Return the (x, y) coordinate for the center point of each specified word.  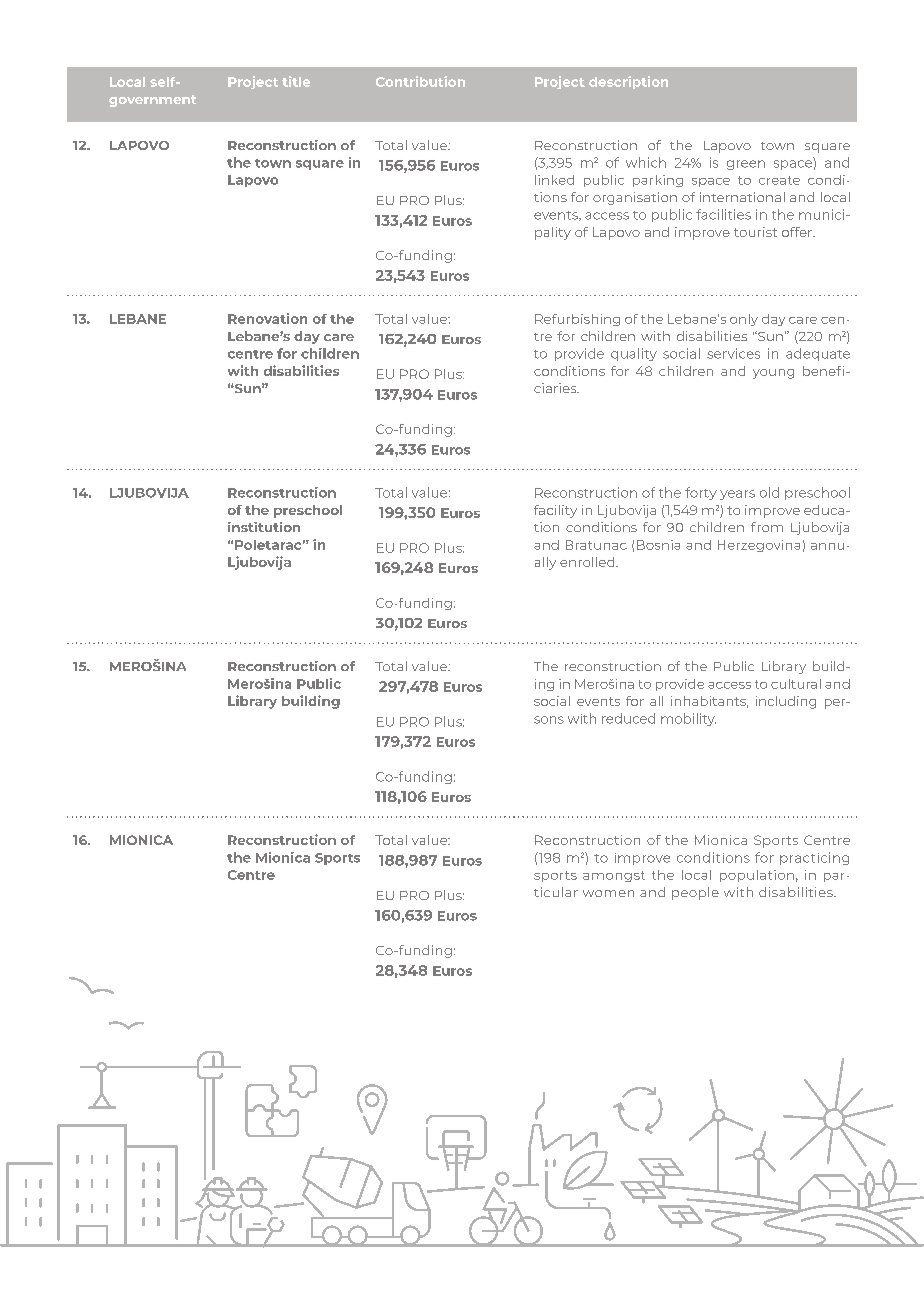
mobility (688, 719)
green (746, 165)
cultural (796, 684)
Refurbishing (577, 320)
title (296, 81)
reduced (628, 718)
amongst (614, 876)
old (769, 492)
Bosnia (658, 545)
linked (554, 180)
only (744, 320)
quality (634, 354)
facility (555, 511)
